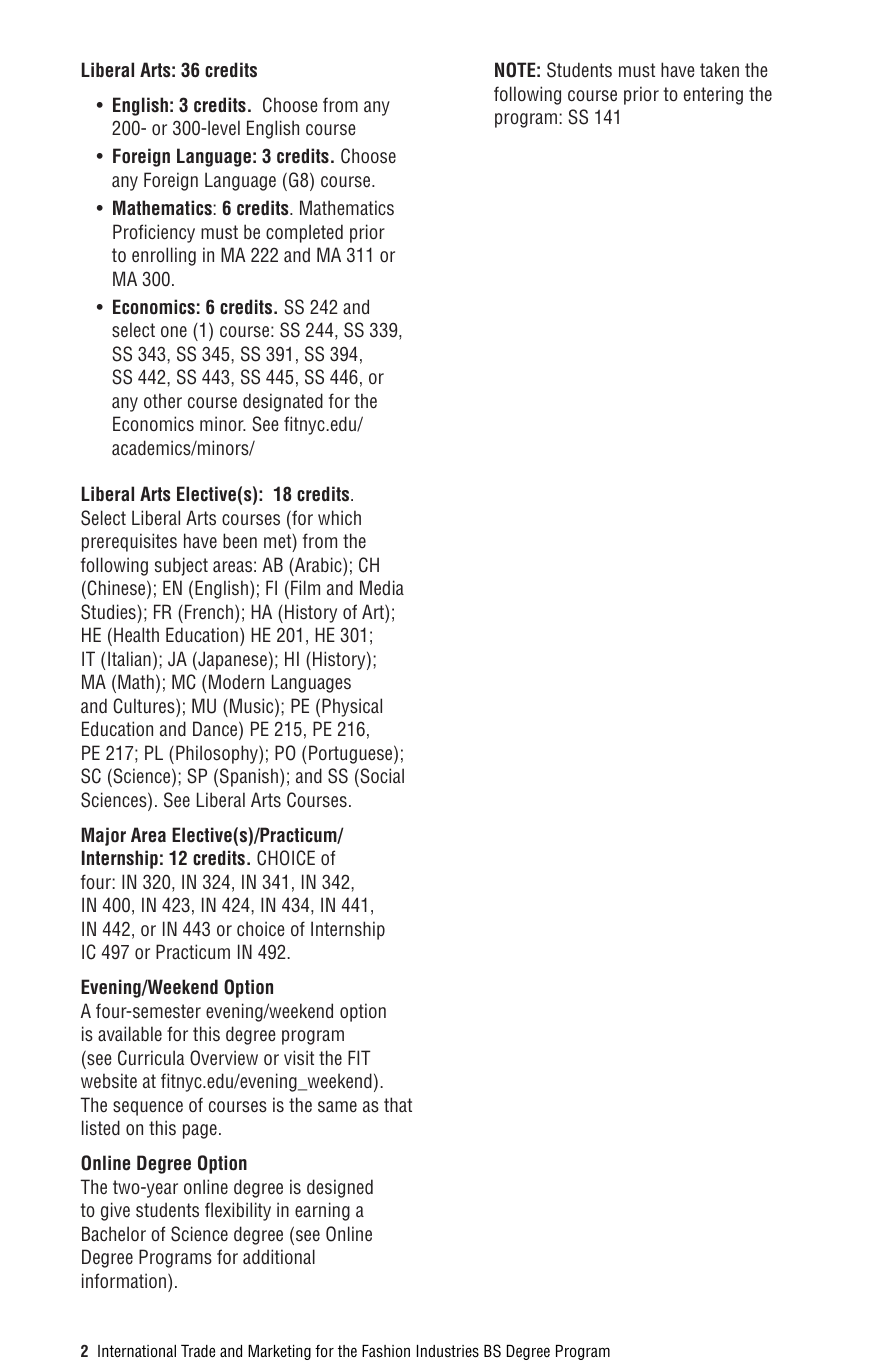 The width and height of the screenshot is (887, 1372). Describe the element at coordinates (339, 517) in the screenshot. I see `which` at that location.
